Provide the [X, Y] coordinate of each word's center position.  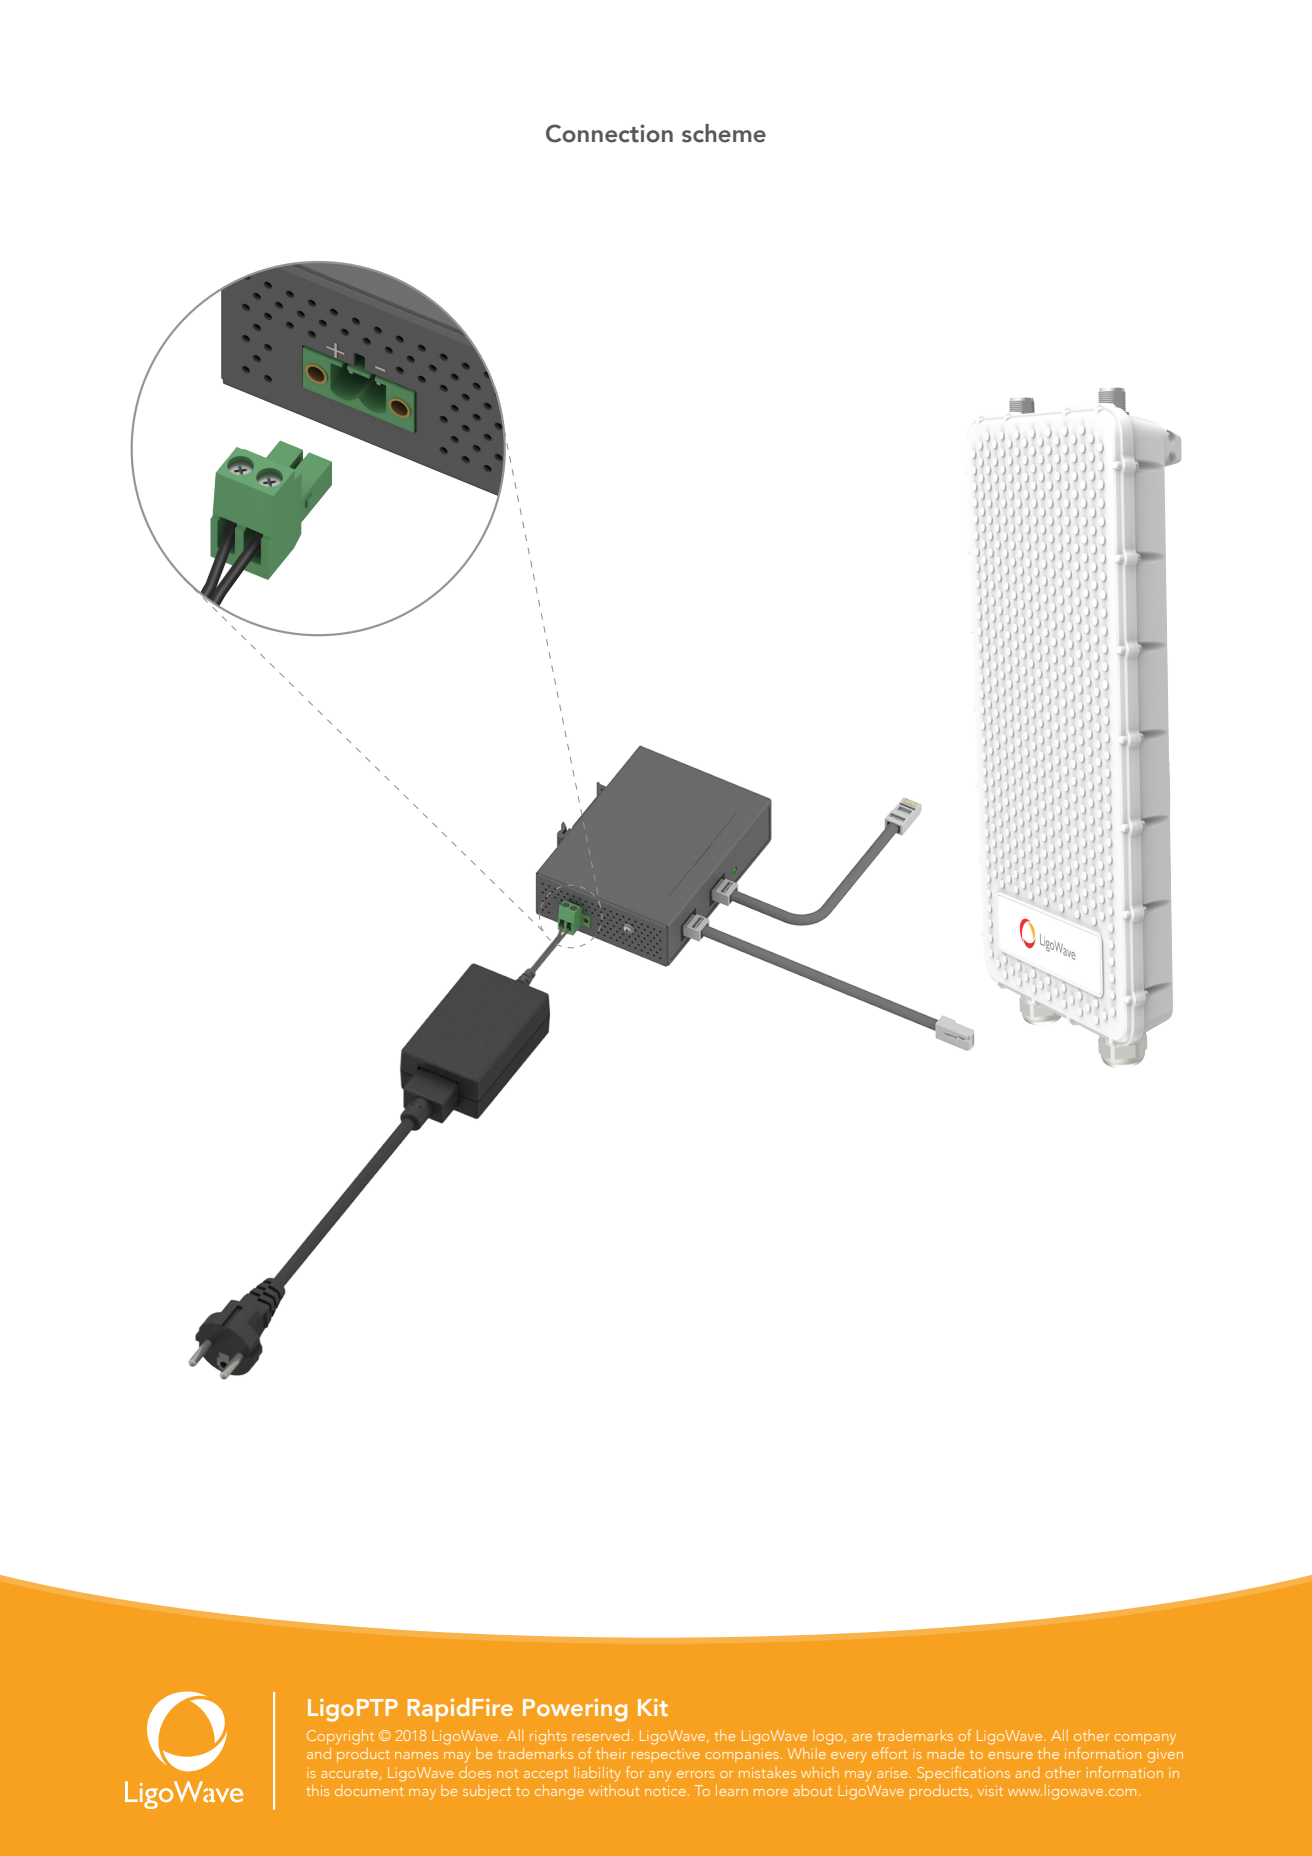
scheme [724, 133]
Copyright [340, 1737]
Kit [653, 1707]
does [475, 1772]
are [862, 1737]
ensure [1010, 1755]
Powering [575, 1710]
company [1145, 1739]
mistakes [767, 1772]
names [416, 1755]
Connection [609, 133]
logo [829, 1737]
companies [742, 1755]
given [1165, 1756]
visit [990, 1790]
